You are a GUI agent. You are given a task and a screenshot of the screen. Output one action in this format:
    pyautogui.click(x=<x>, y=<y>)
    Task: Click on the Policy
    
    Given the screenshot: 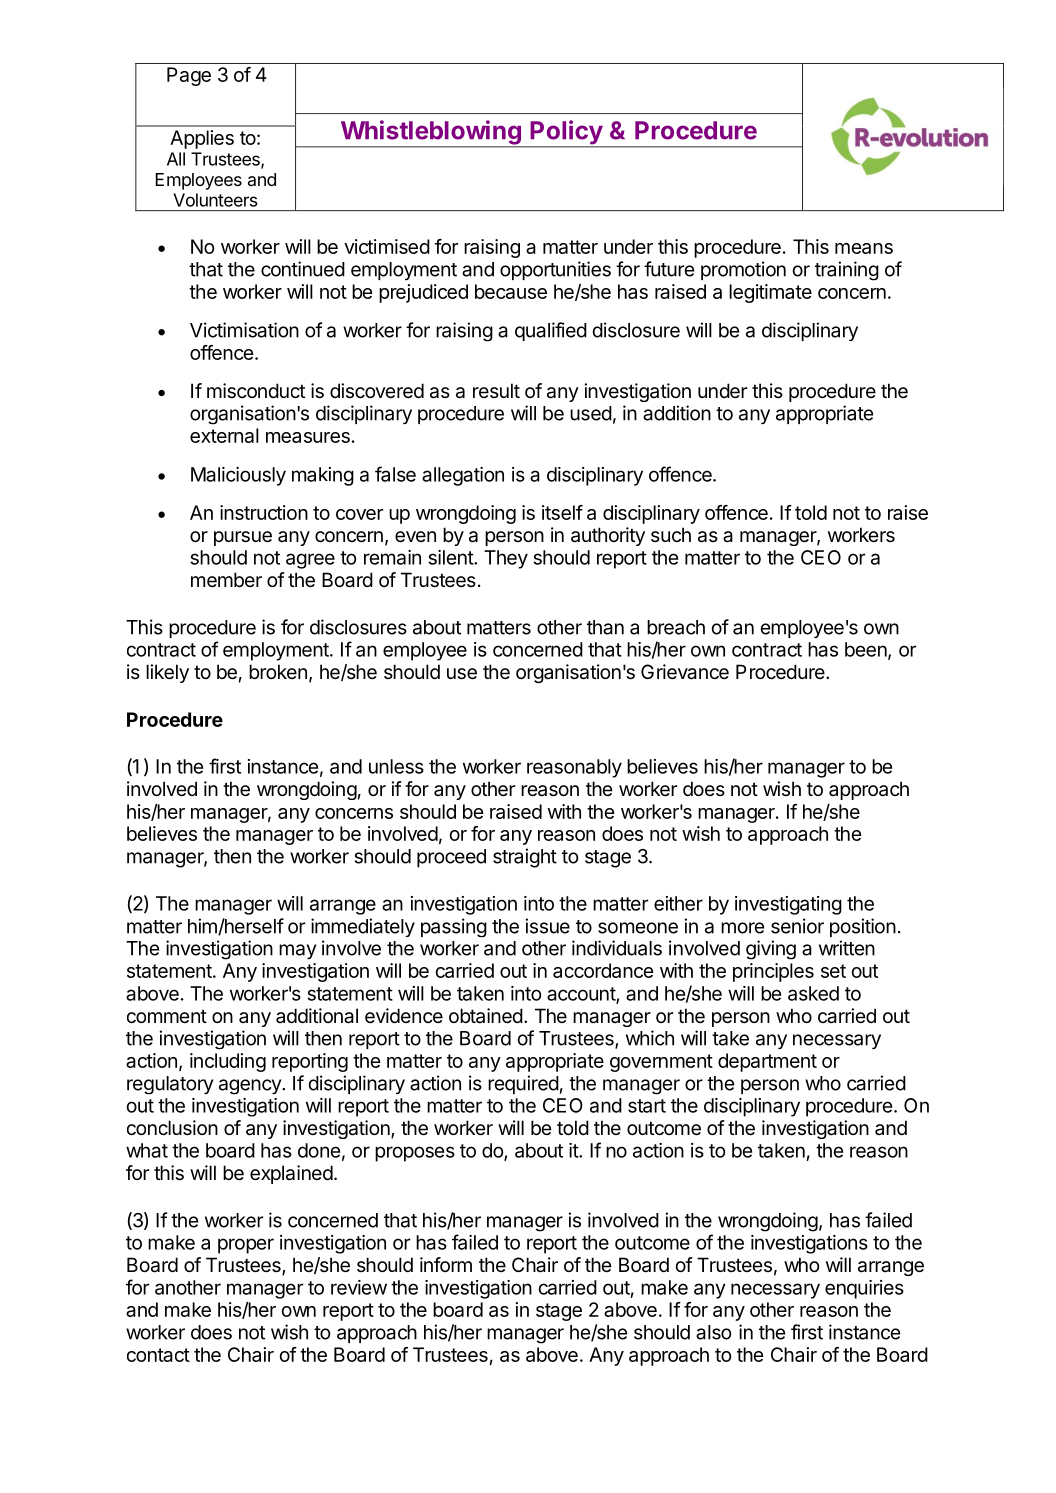 What is the action you would take?
    pyautogui.click(x=566, y=133)
